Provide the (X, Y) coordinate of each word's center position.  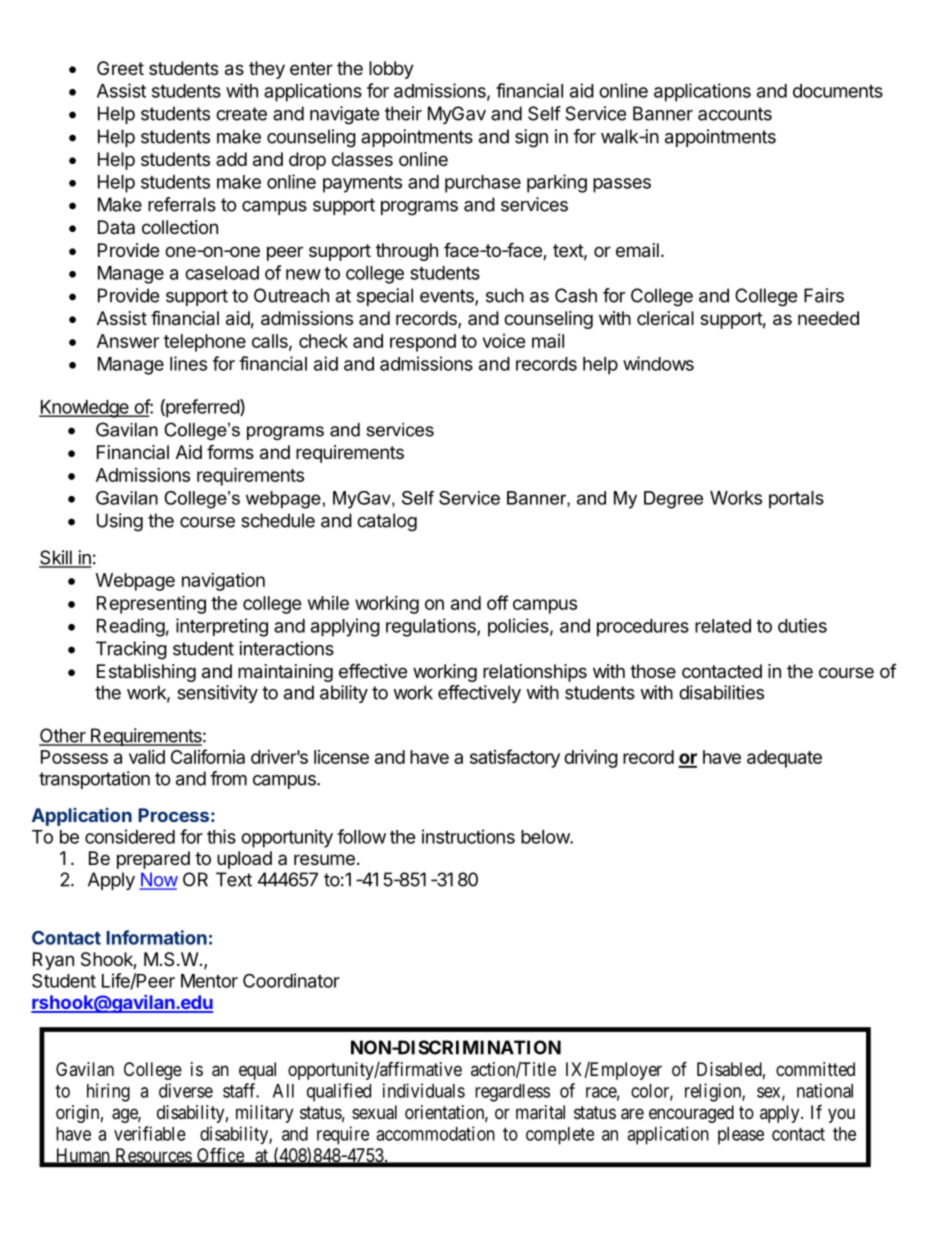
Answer (128, 341)
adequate (784, 759)
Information (156, 937)
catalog (387, 522)
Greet (120, 68)
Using (120, 522)
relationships (535, 673)
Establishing (146, 673)
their (403, 113)
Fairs (824, 295)
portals (796, 500)
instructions (468, 836)
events (448, 297)
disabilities (721, 692)
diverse (186, 1090)
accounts (735, 114)
